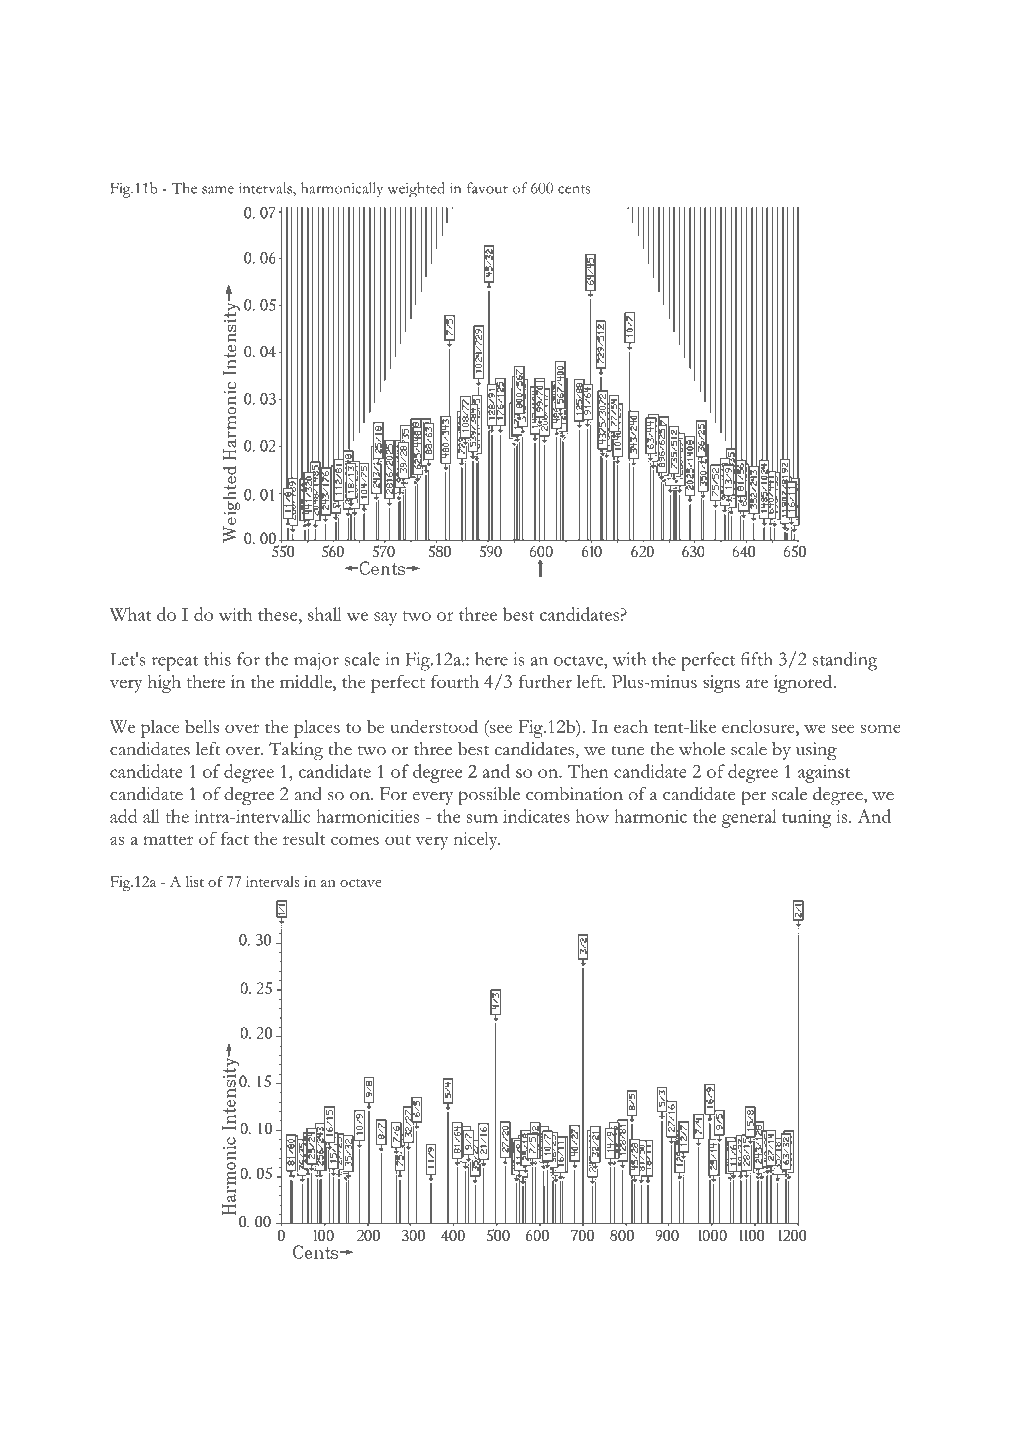 The image size is (1017, 1439). I want to click on these, so click(279, 614).
